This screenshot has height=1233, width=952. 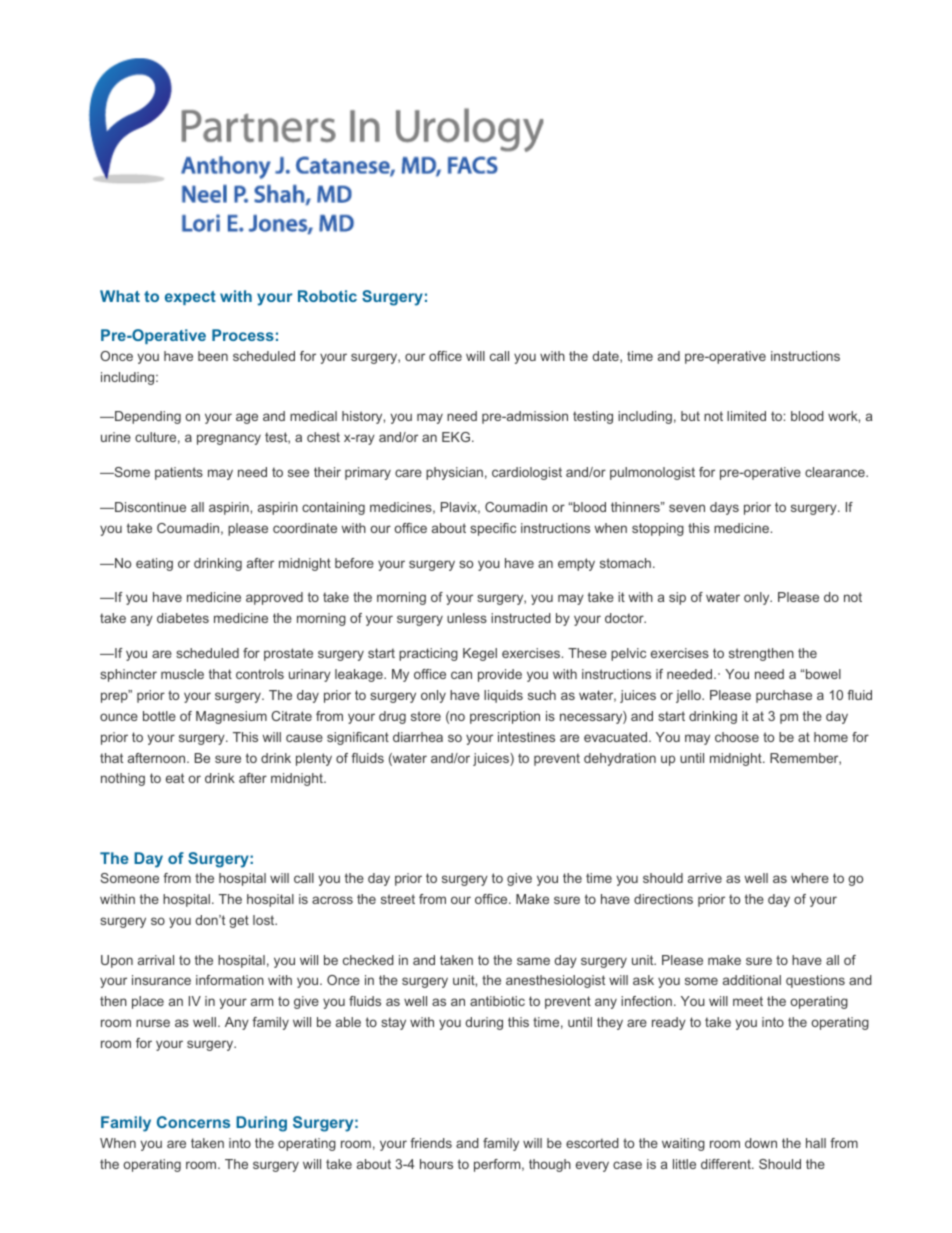 I want to click on date, so click(x=606, y=357).
